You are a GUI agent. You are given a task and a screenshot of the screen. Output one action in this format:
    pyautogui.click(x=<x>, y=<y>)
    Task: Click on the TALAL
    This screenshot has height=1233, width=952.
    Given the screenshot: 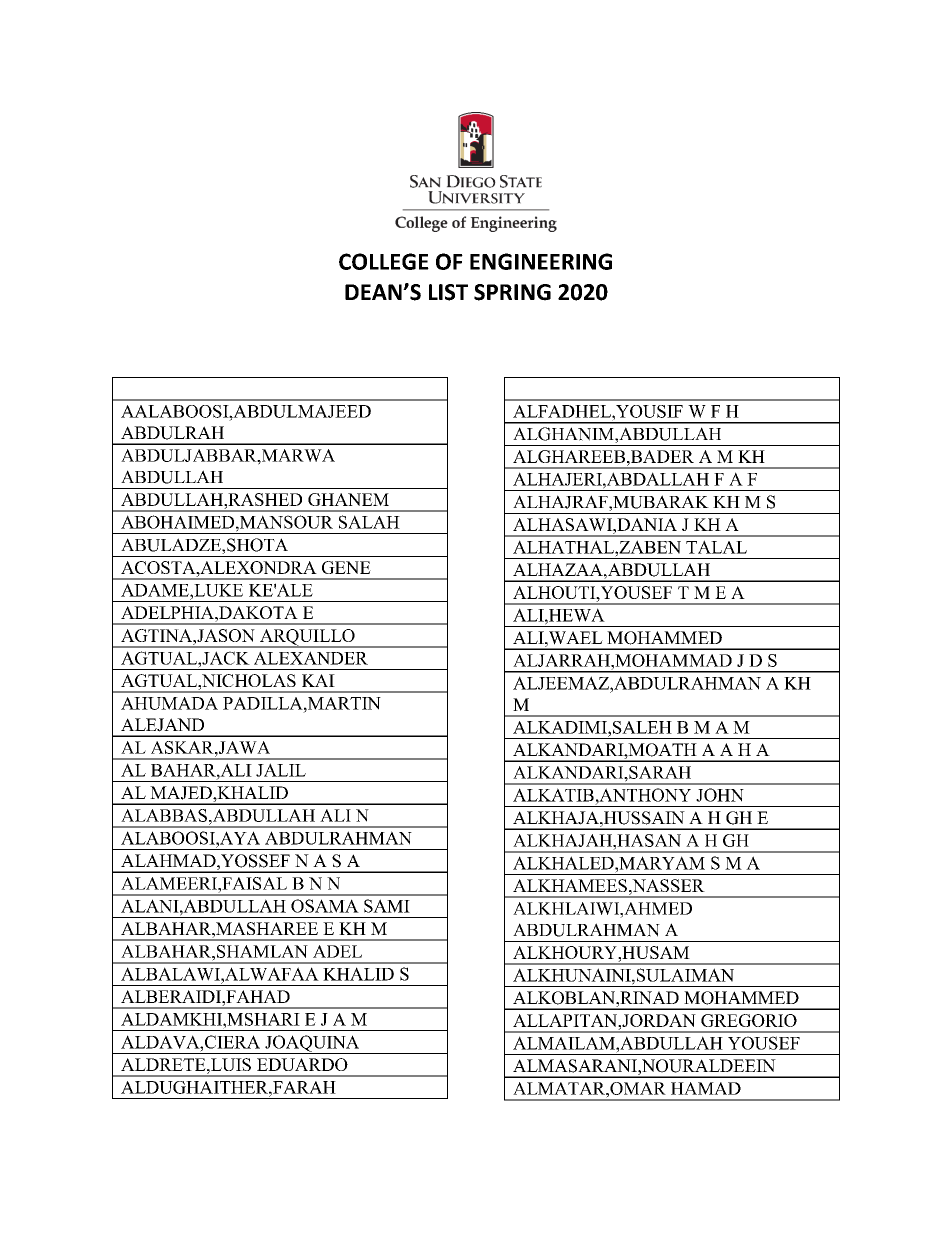 What is the action you would take?
    pyautogui.click(x=716, y=547)
